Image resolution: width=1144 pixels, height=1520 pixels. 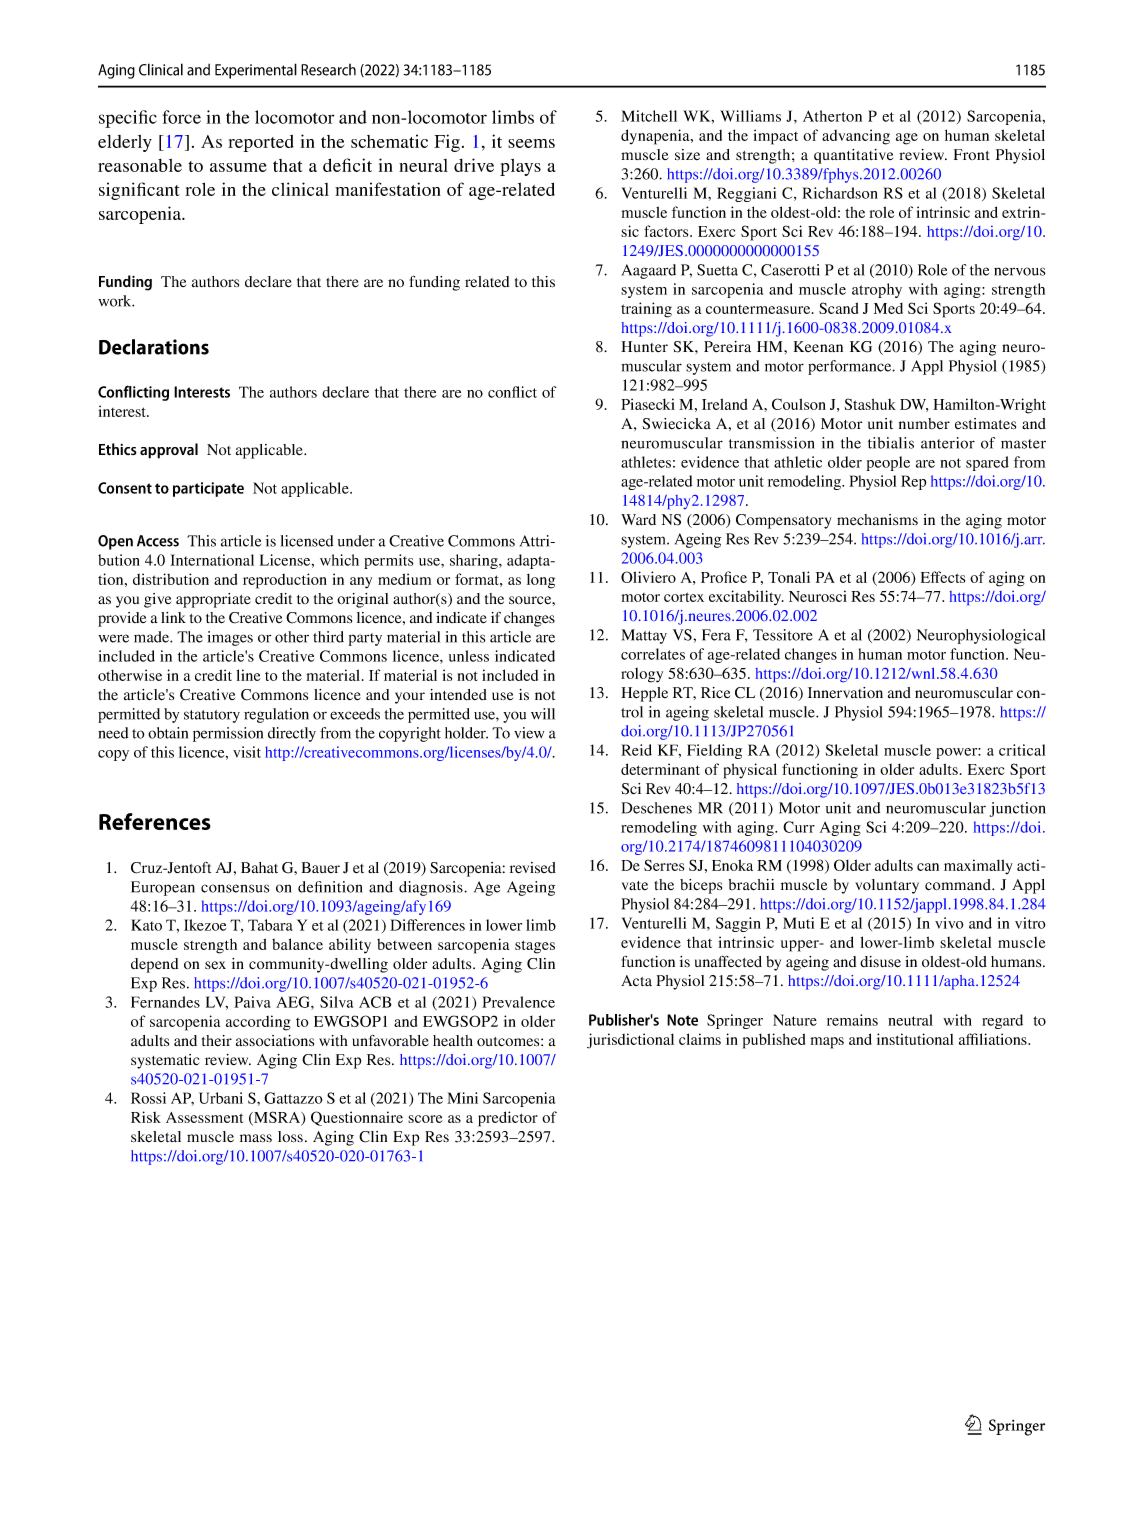 I want to click on force, so click(x=181, y=117).
